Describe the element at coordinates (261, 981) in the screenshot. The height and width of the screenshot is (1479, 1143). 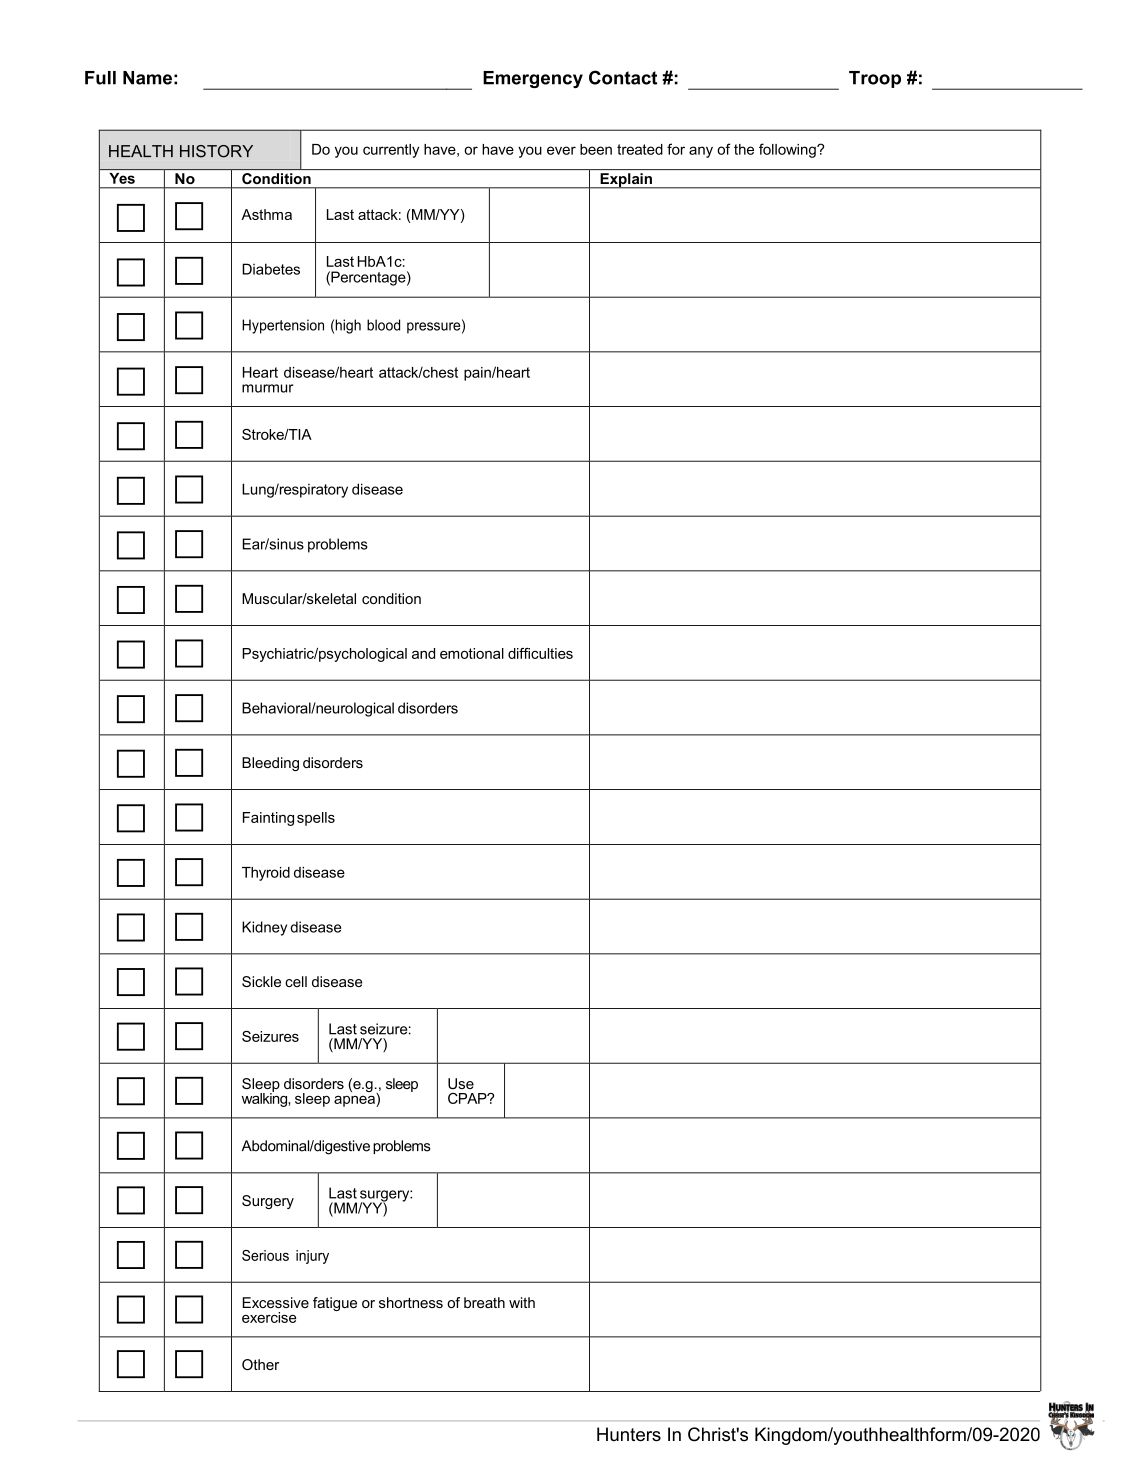
I see `Sickle` at that location.
